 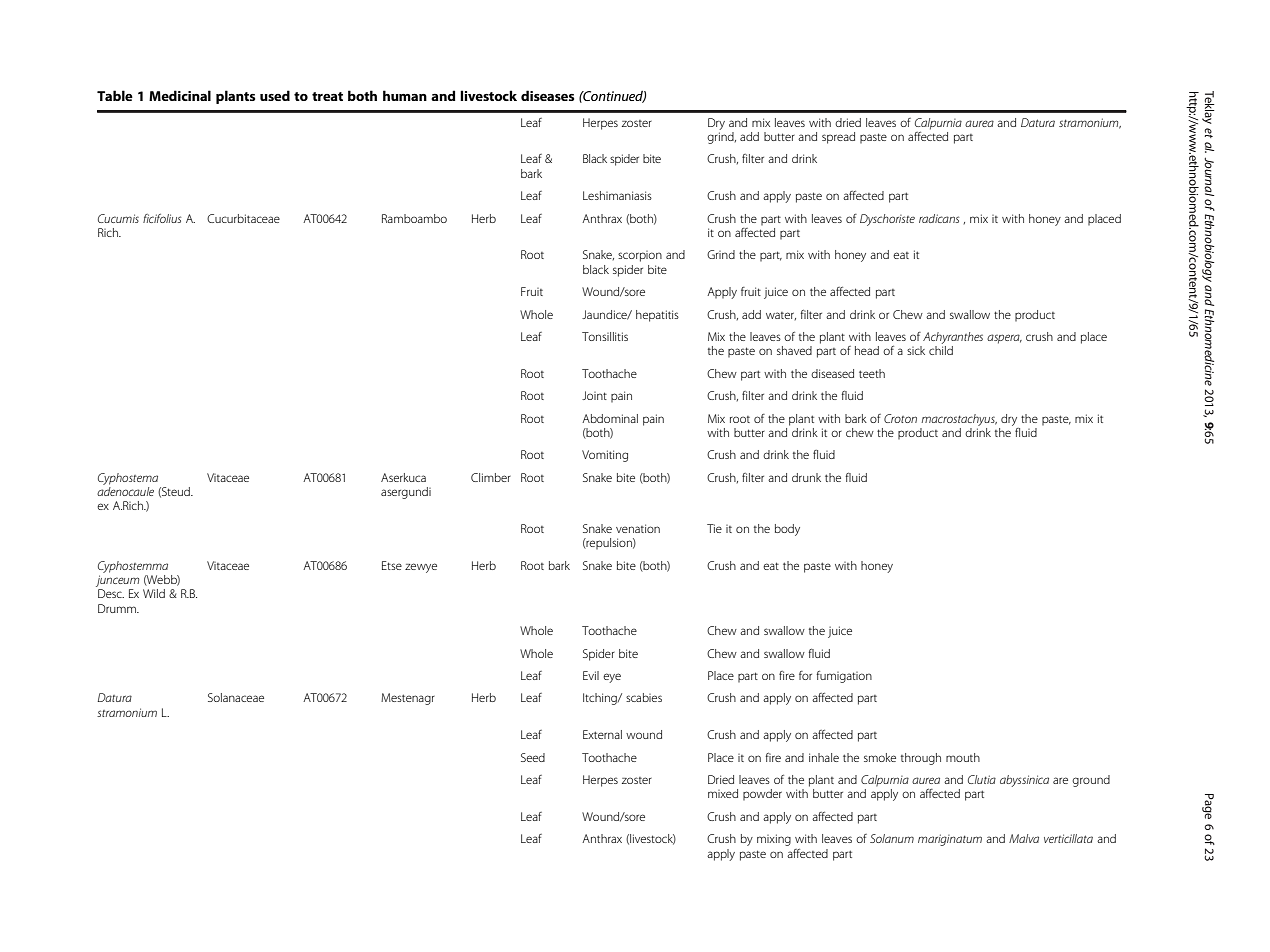 What do you see at coordinates (838, 138) in the page?
I see `spread` at bounding box center [838, 138].
